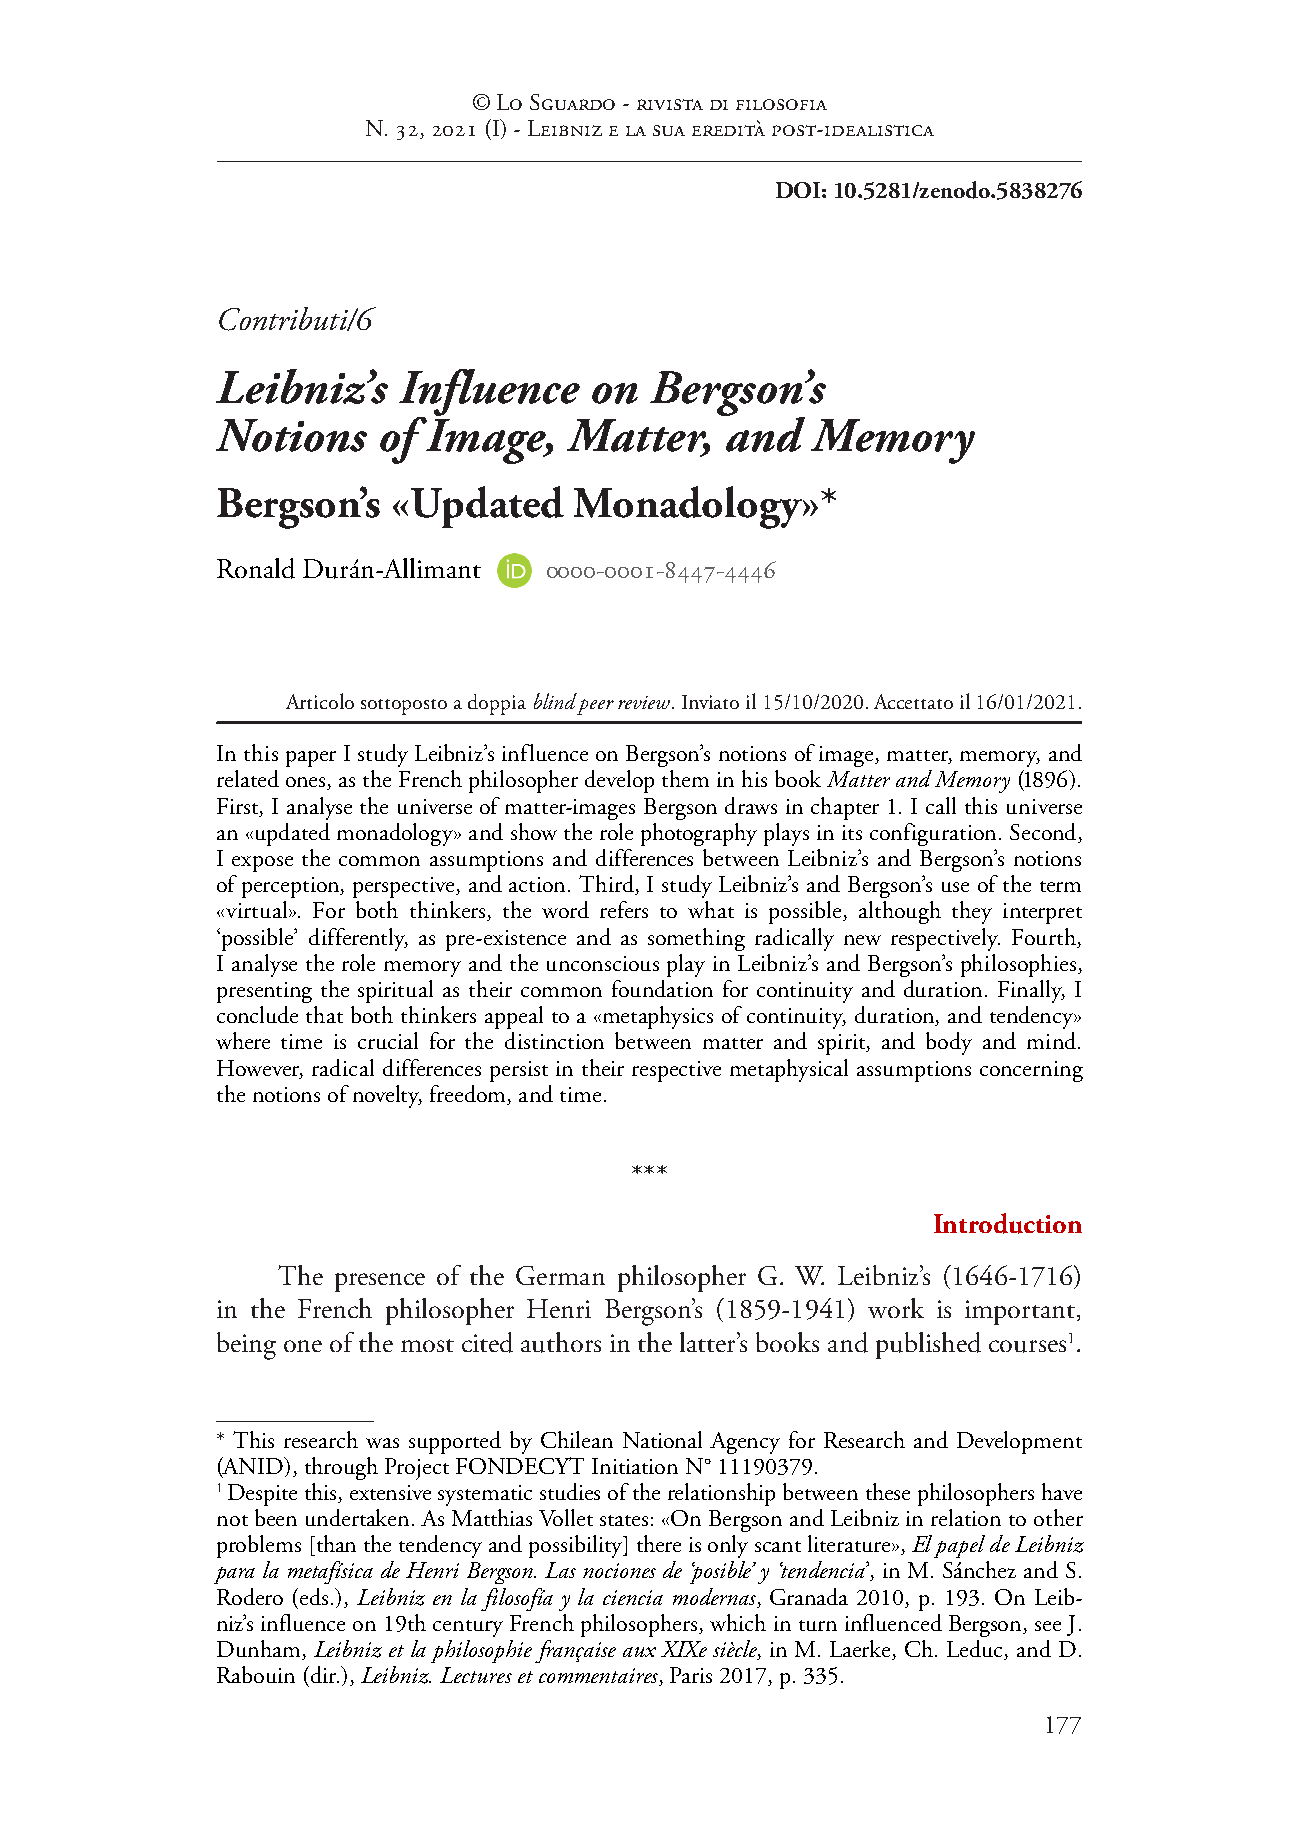 The height and width of the screenshot is (1838, 1299). What do you see at coordinates (972, 912) in the screenshot?
I see `they` at bounding box center [972, 912].
